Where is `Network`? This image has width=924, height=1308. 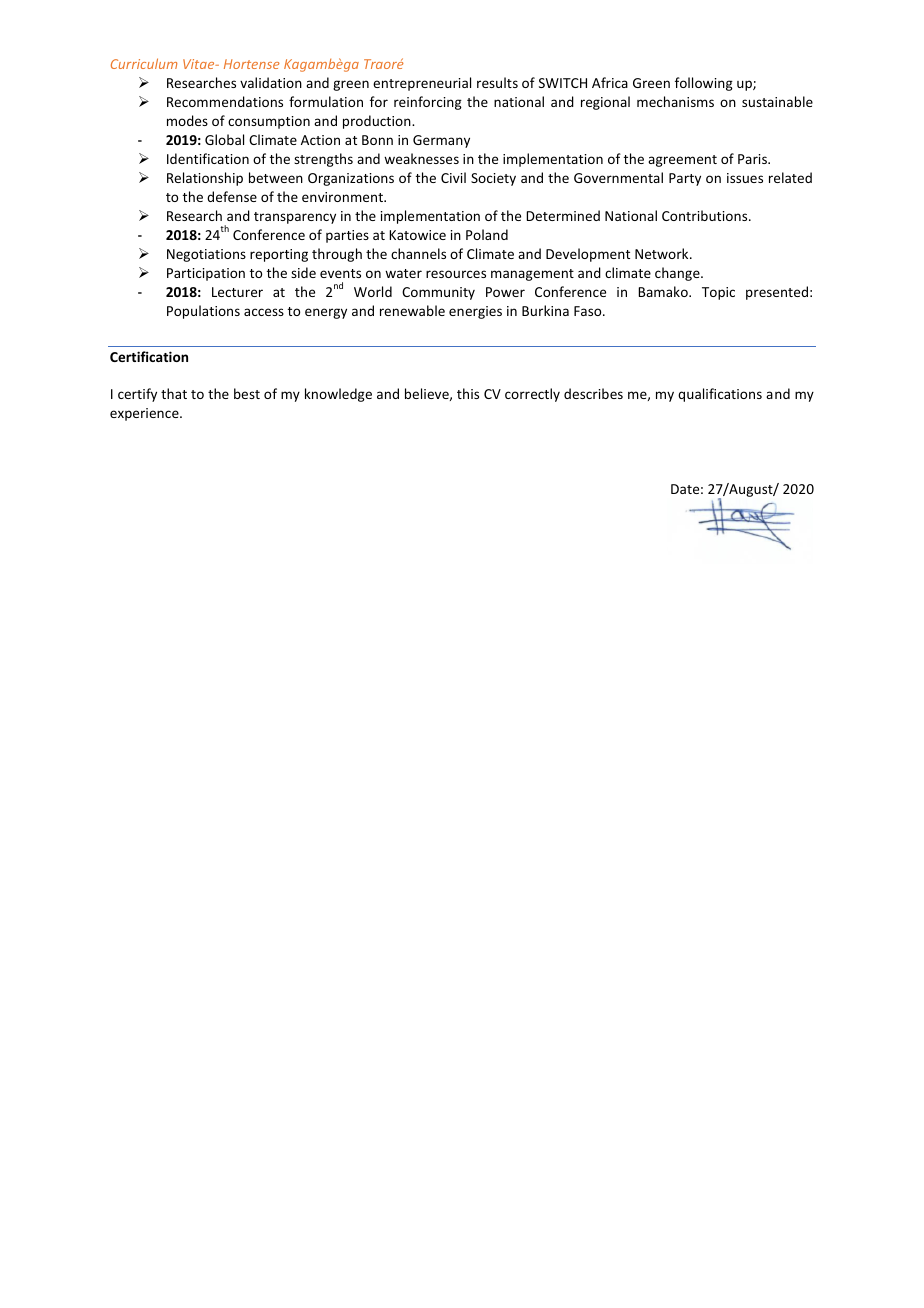
Network is located at coordinates (663, 253).
